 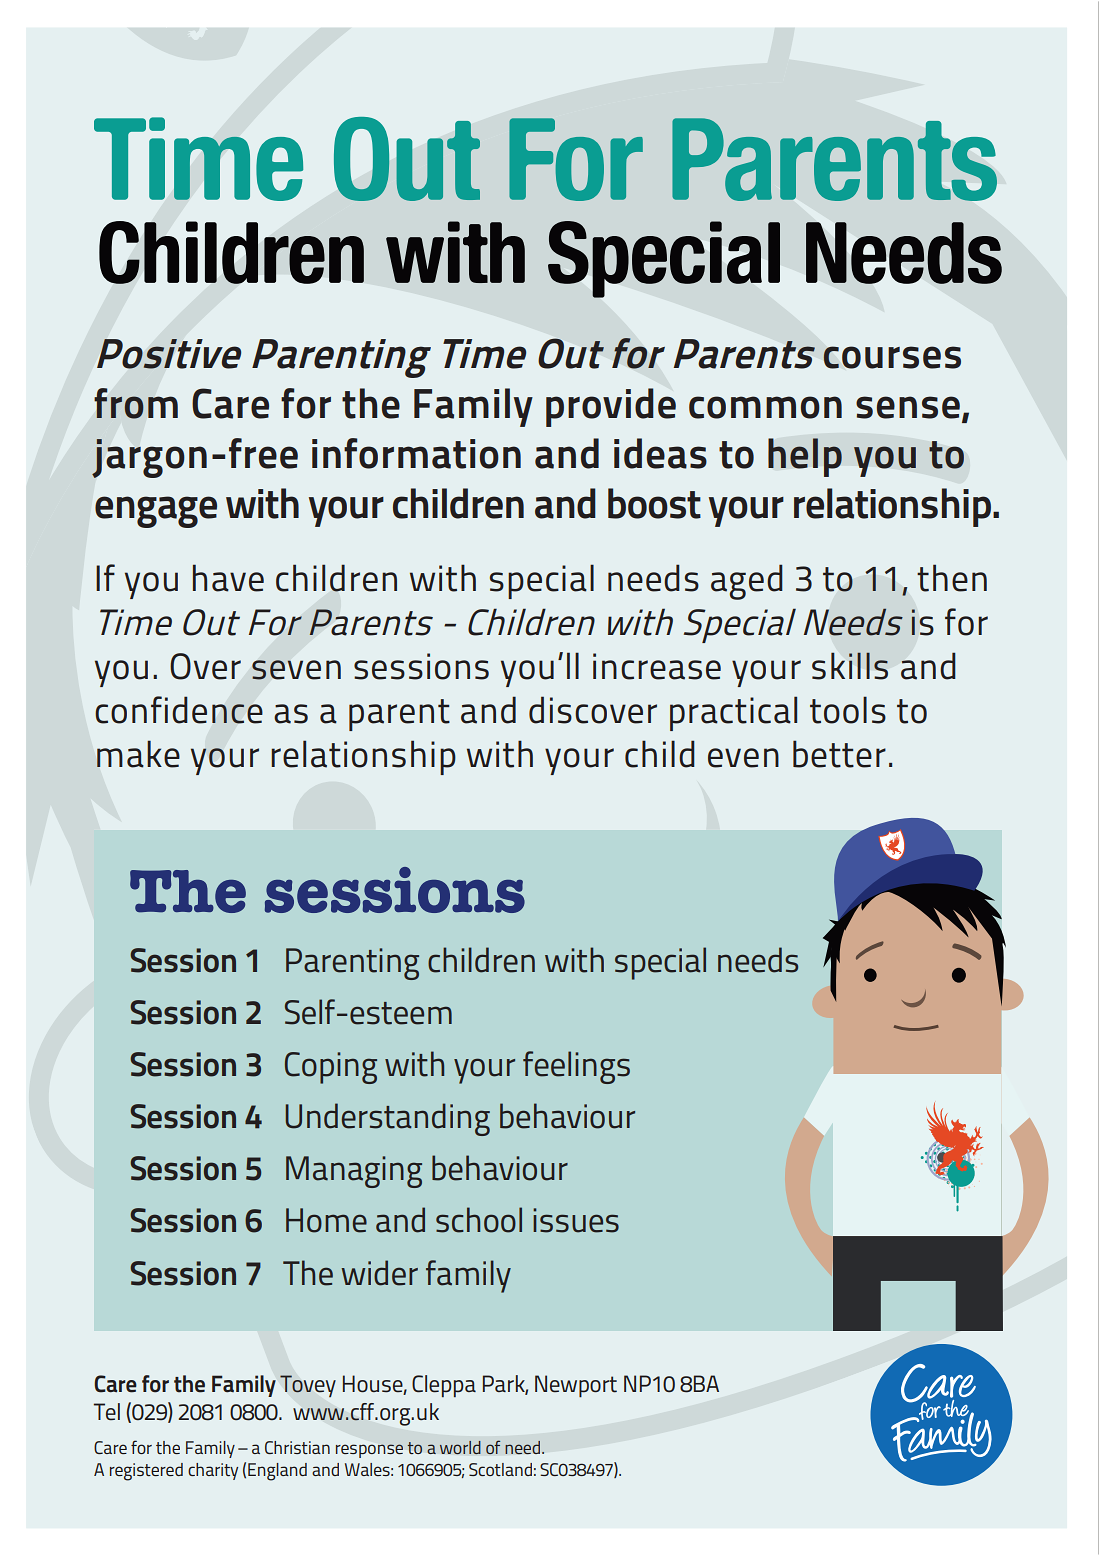 I want to click on issues, so click(x=576, y=1220).
